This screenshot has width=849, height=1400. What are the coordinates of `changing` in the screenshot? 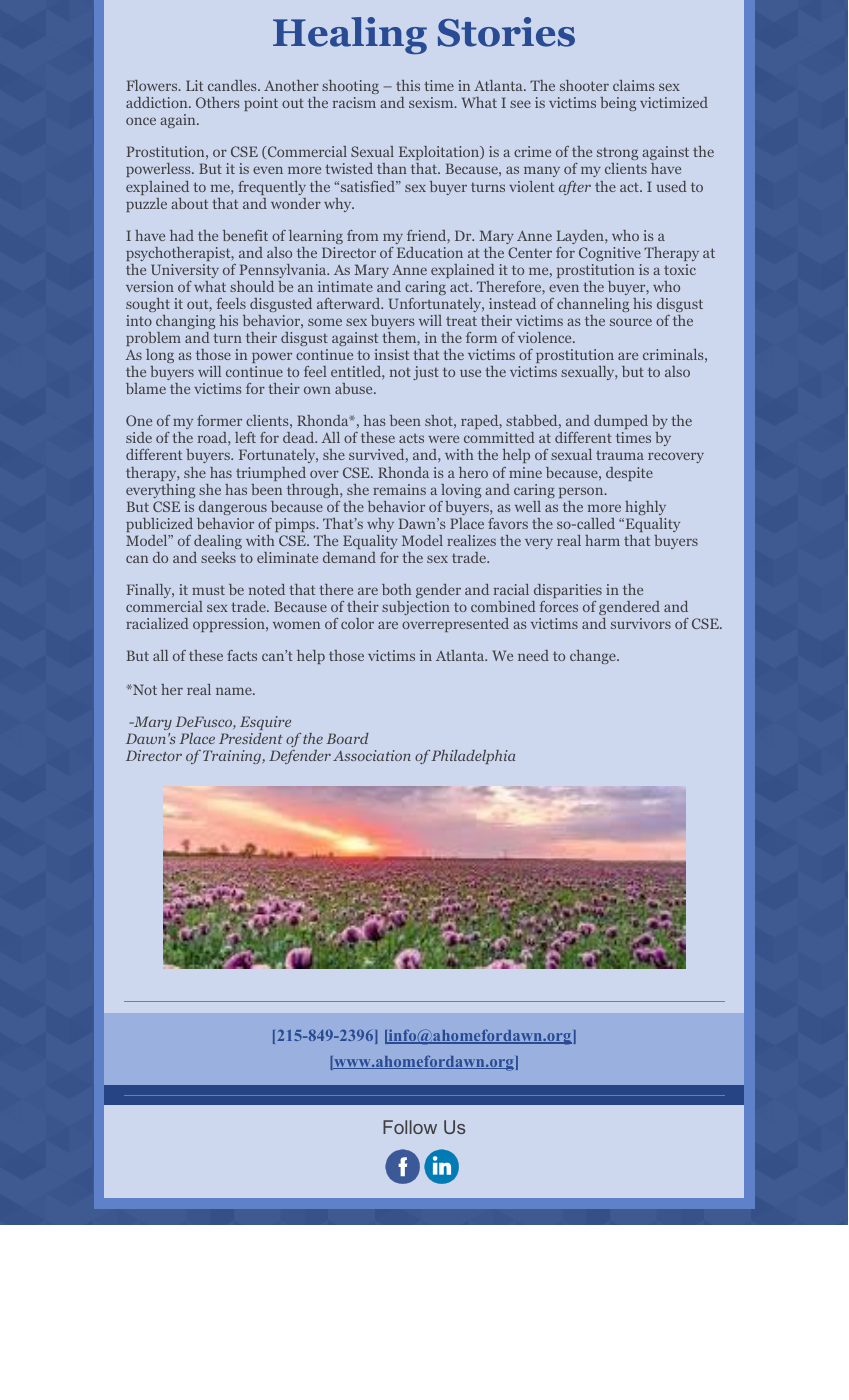 It's located at (185, 322).
